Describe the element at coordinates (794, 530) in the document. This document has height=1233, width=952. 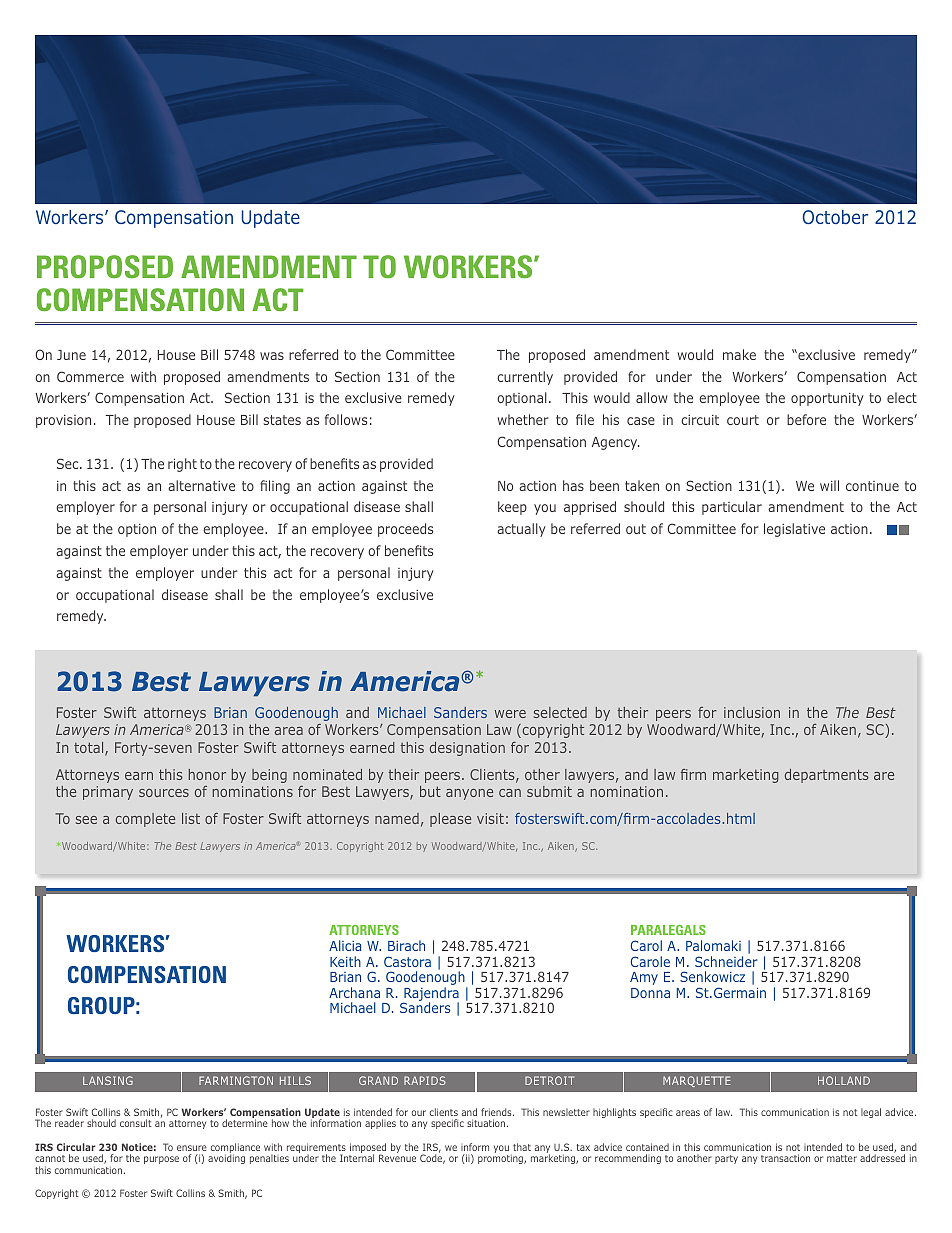
I see `legislative` at that location.
